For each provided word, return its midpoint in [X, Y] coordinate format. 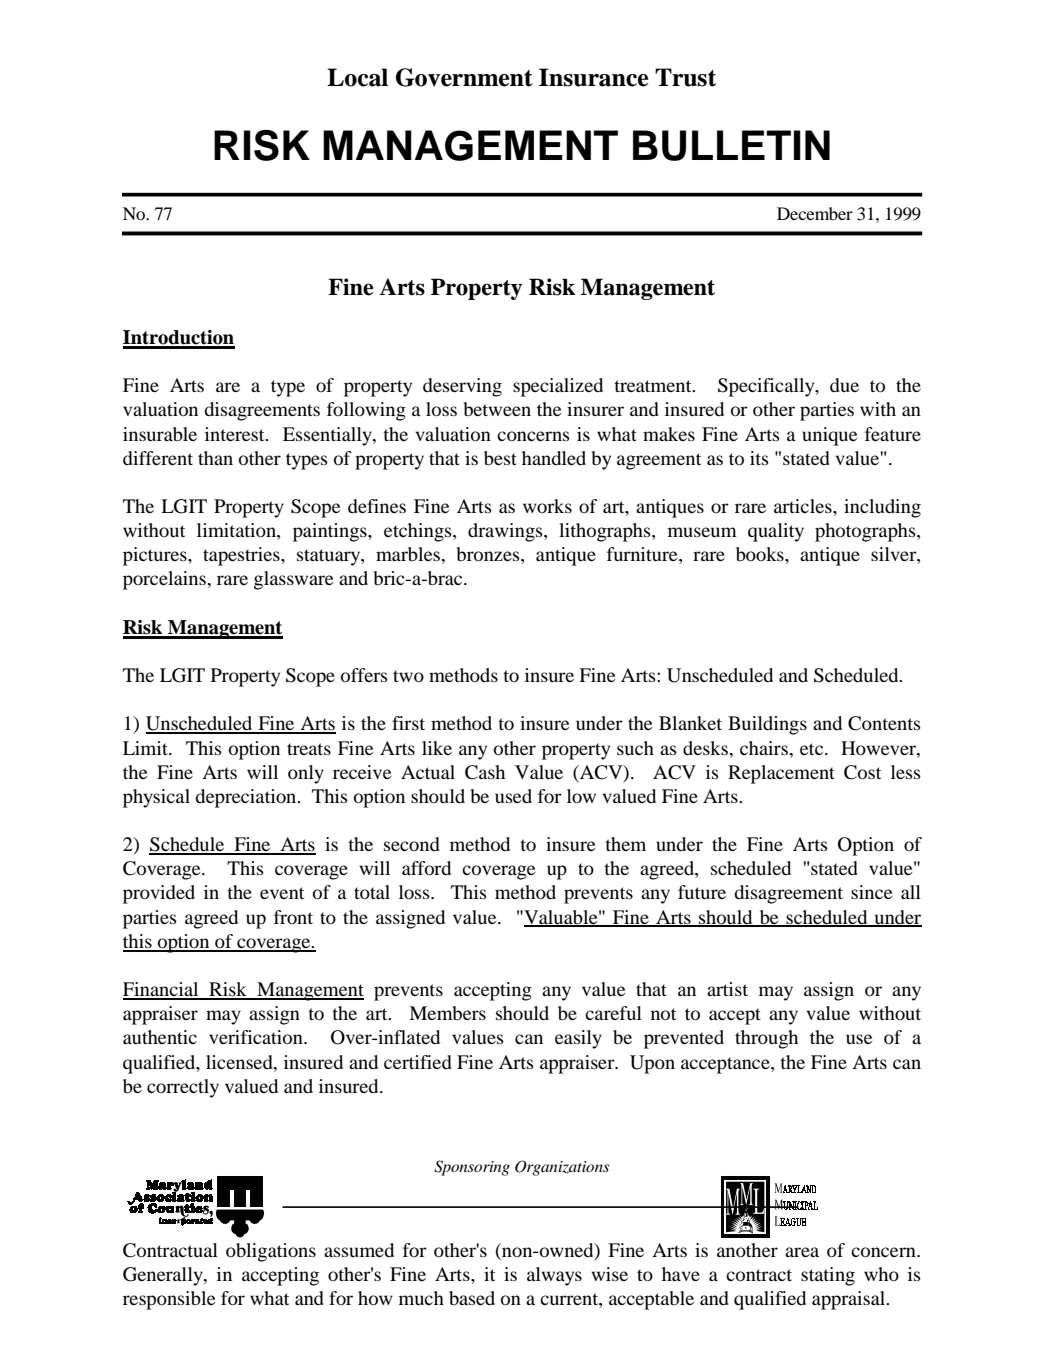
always [554, 1276]
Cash [485, 772]
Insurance [593, 77]
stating [828, 1276]
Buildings [767, 725]
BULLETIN [731, 145]
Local [357, 77]
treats [309, 749]
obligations [271, 1252]
